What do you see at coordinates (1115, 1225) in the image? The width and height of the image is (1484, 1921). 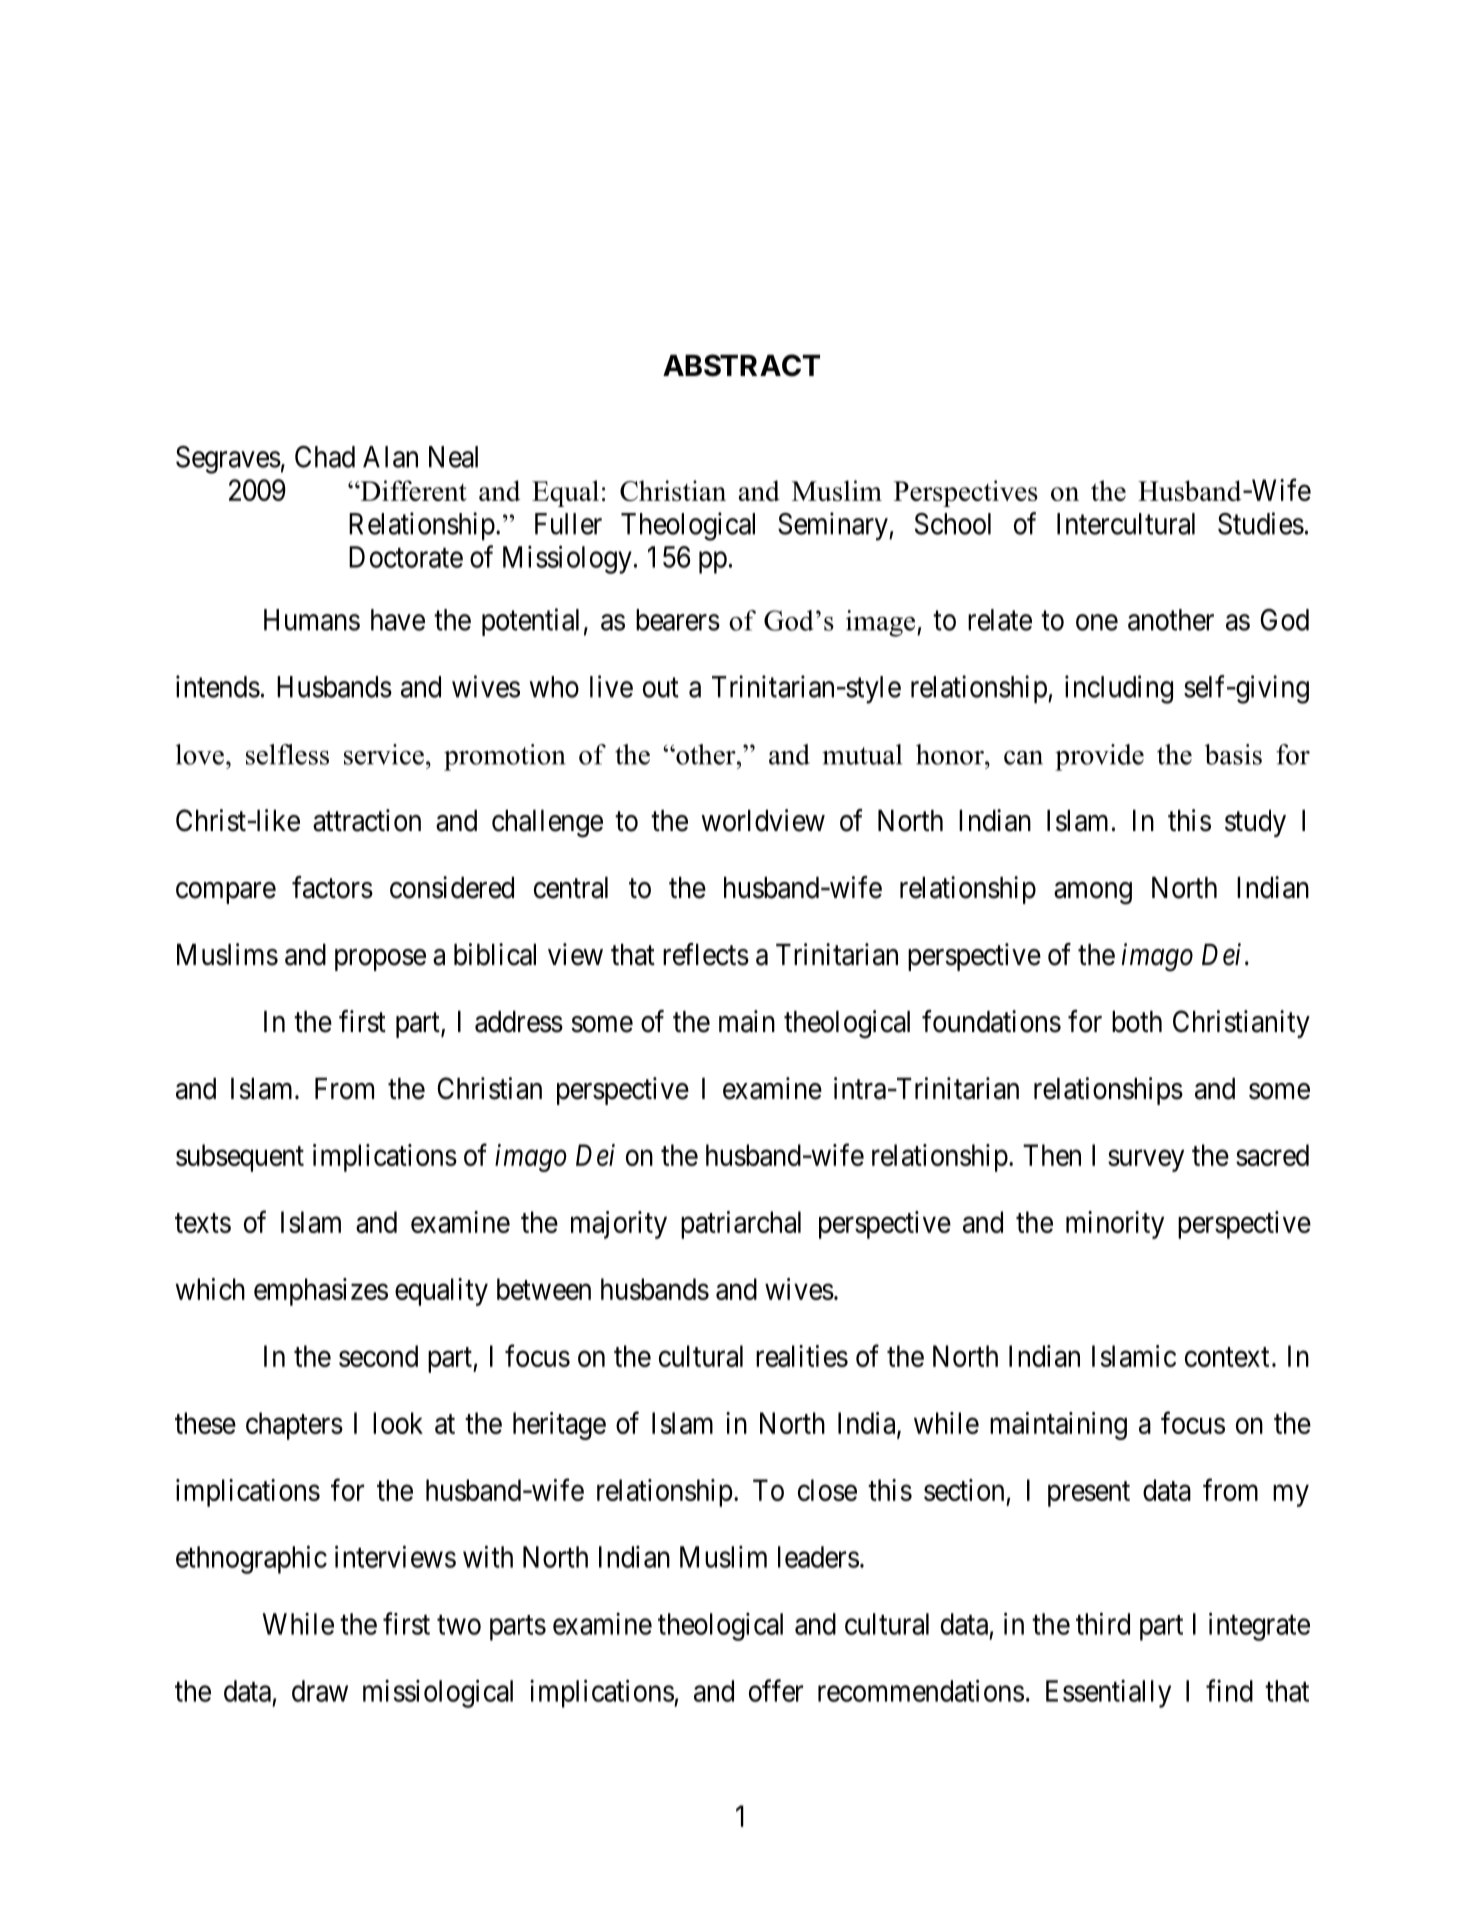 I see `minority` at bounding box center [1115, 1225].
